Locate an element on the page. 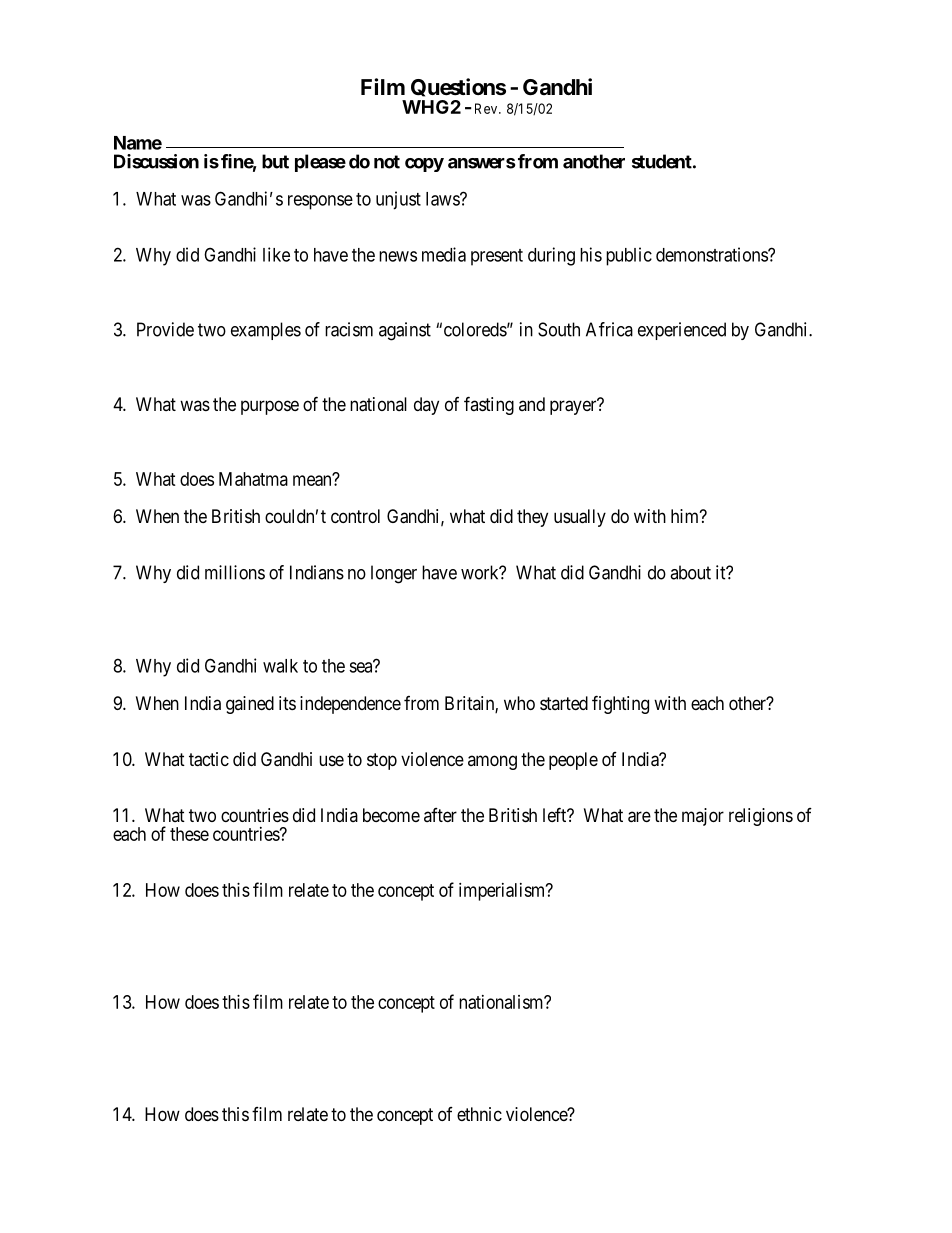 The image size is (952, 1233). millions is located at coordinates (235, 572).
